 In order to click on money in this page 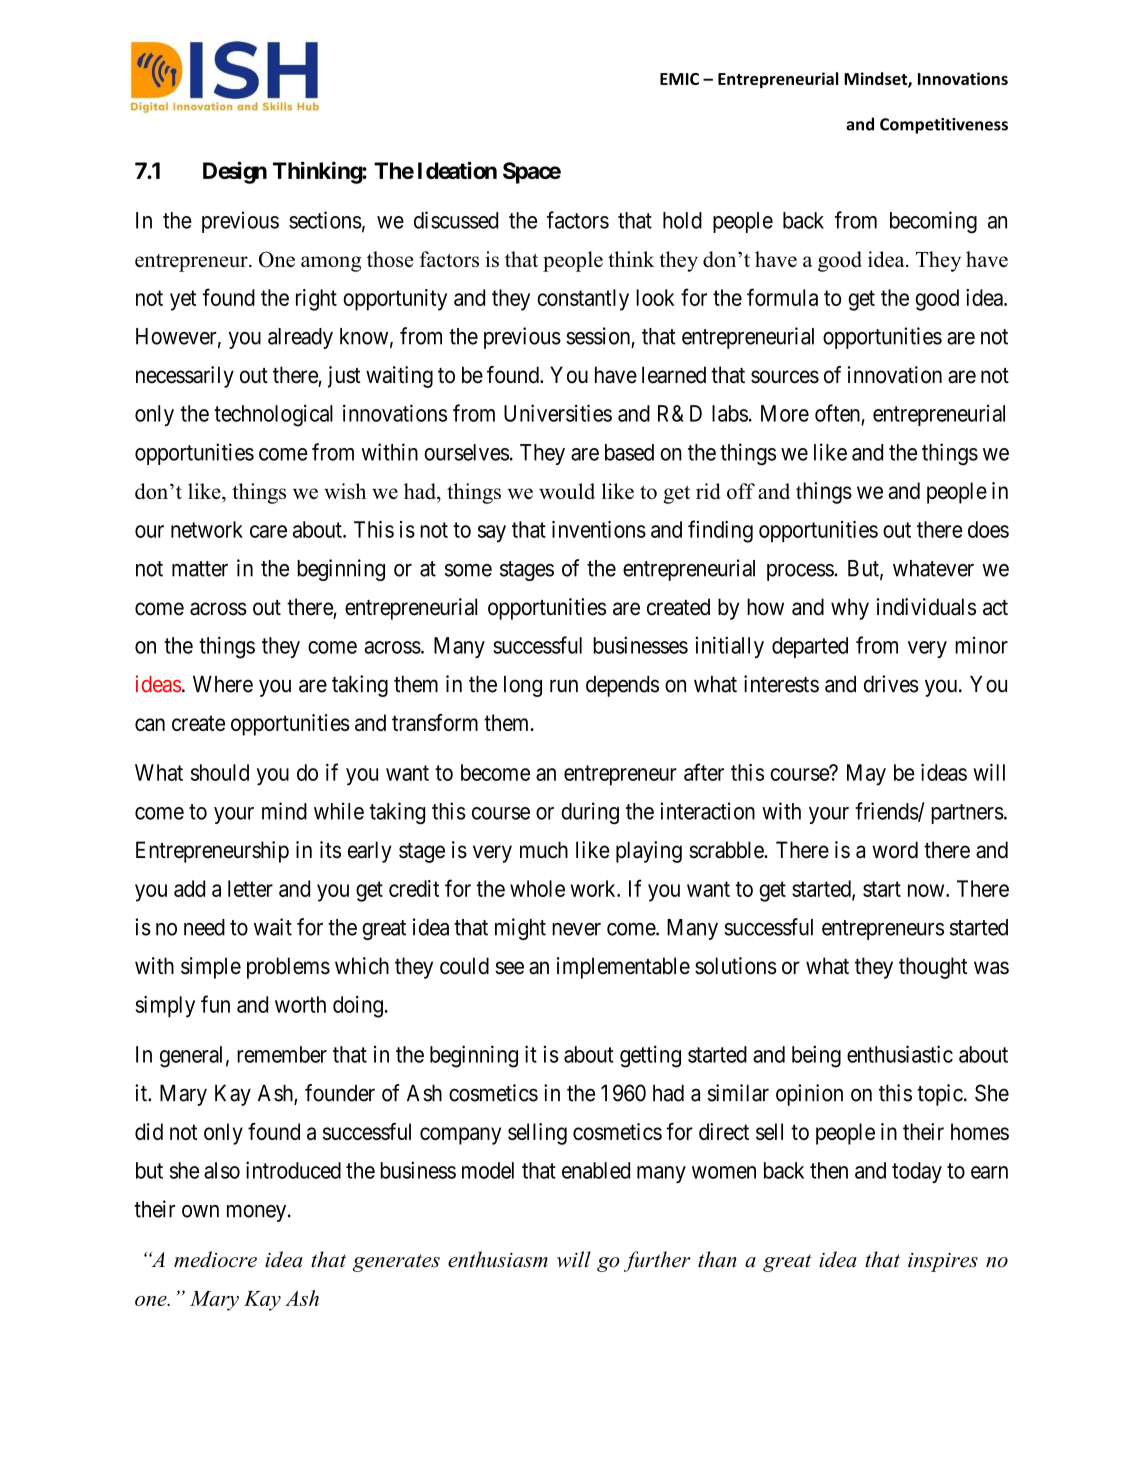, I will do `click(258, 1213)`.
